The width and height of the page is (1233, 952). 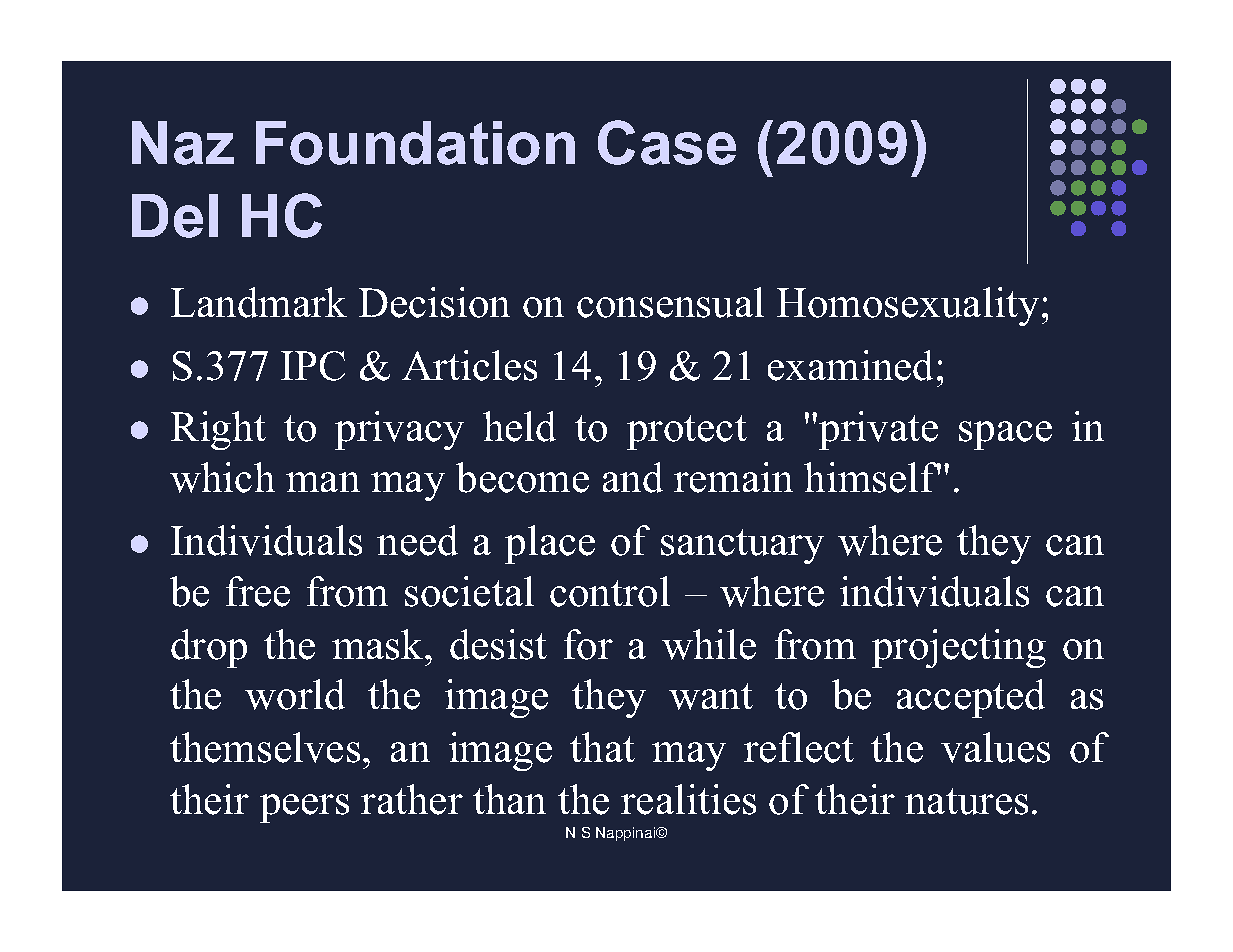 I want to click on become, so click(x=522, y=477).
